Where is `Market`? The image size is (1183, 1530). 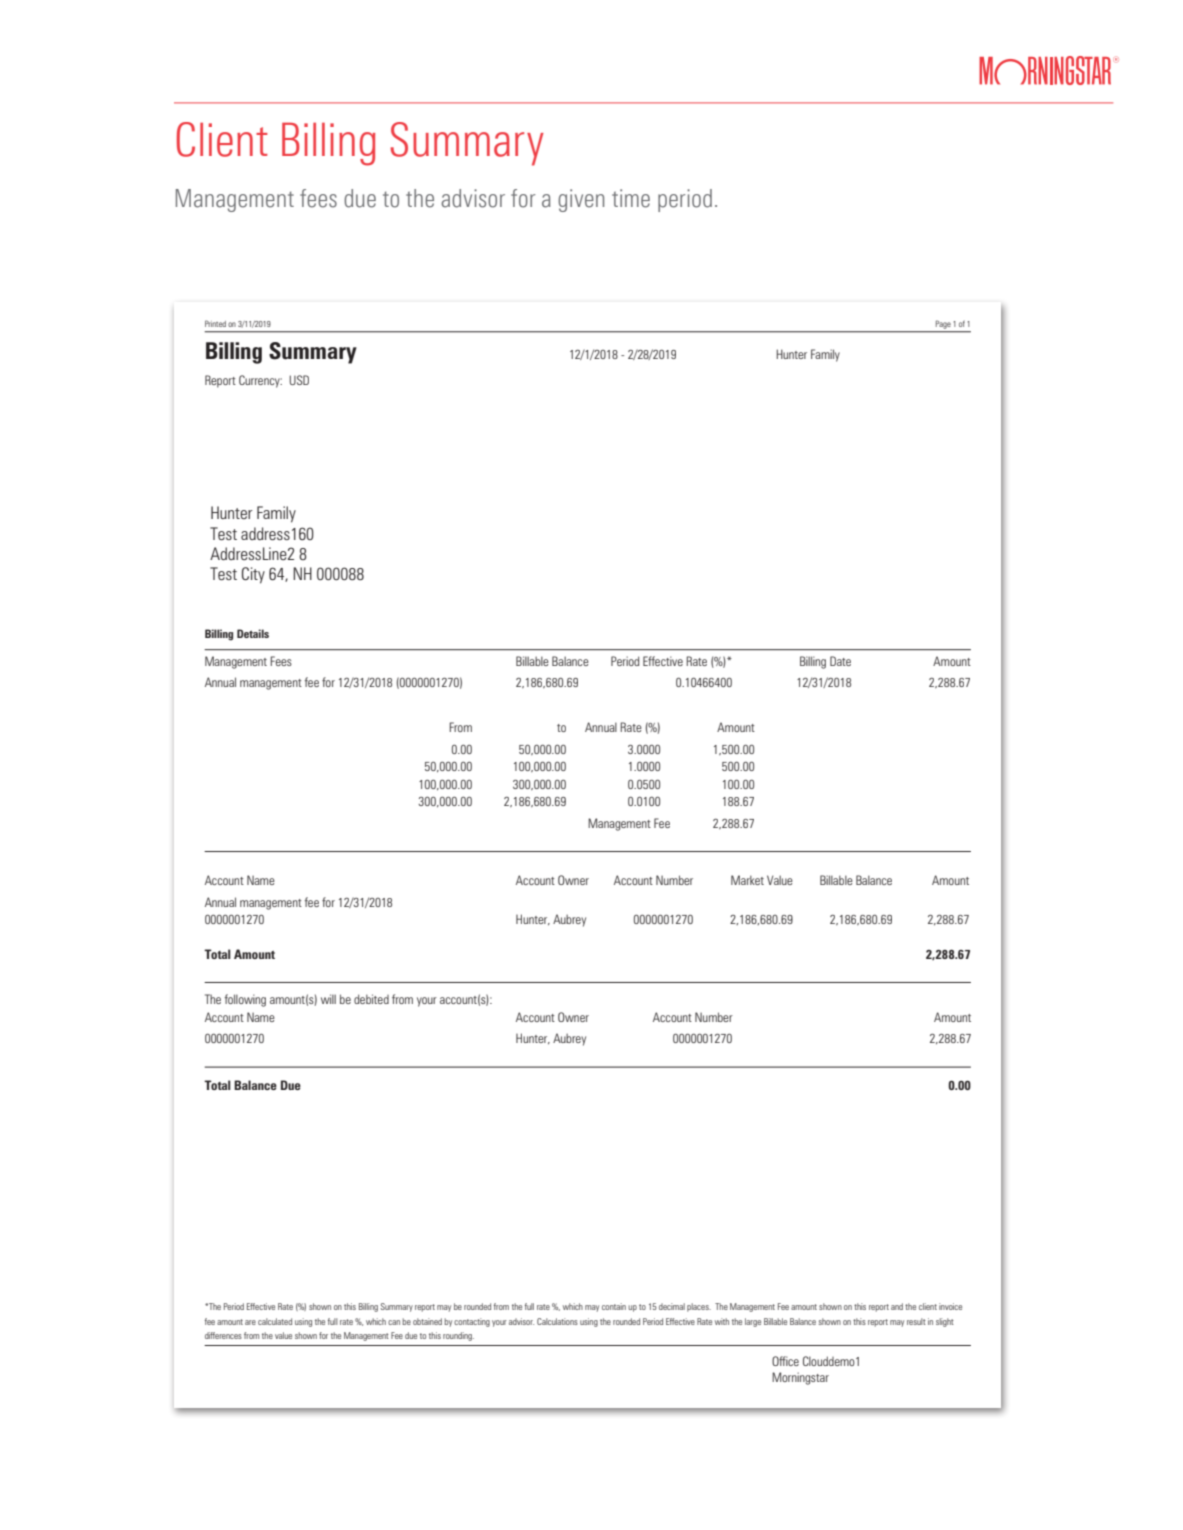
Market is located at coordinates (747, 880).
